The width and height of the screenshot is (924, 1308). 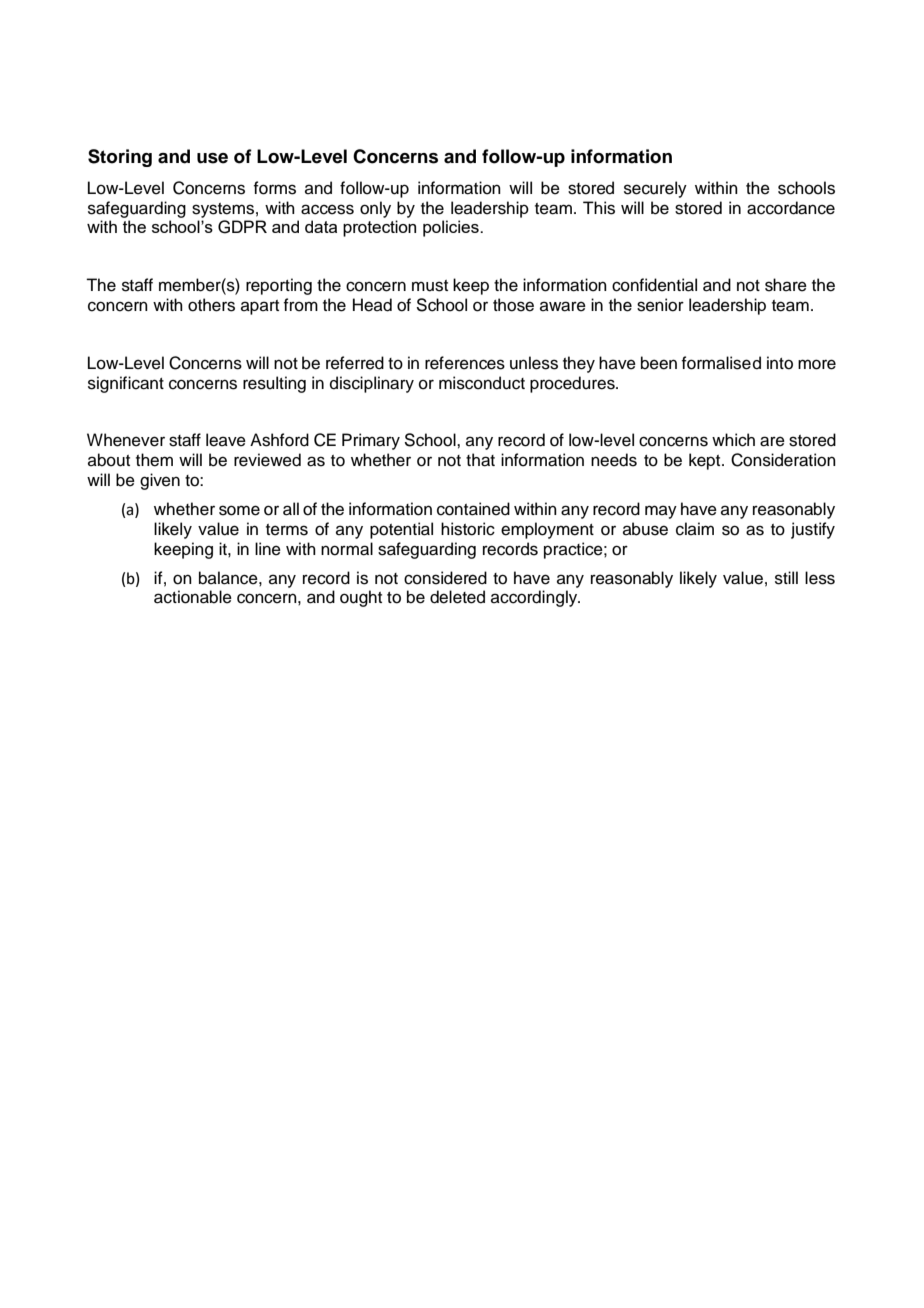 I want to click on significant, so click(x=126, y=384).
